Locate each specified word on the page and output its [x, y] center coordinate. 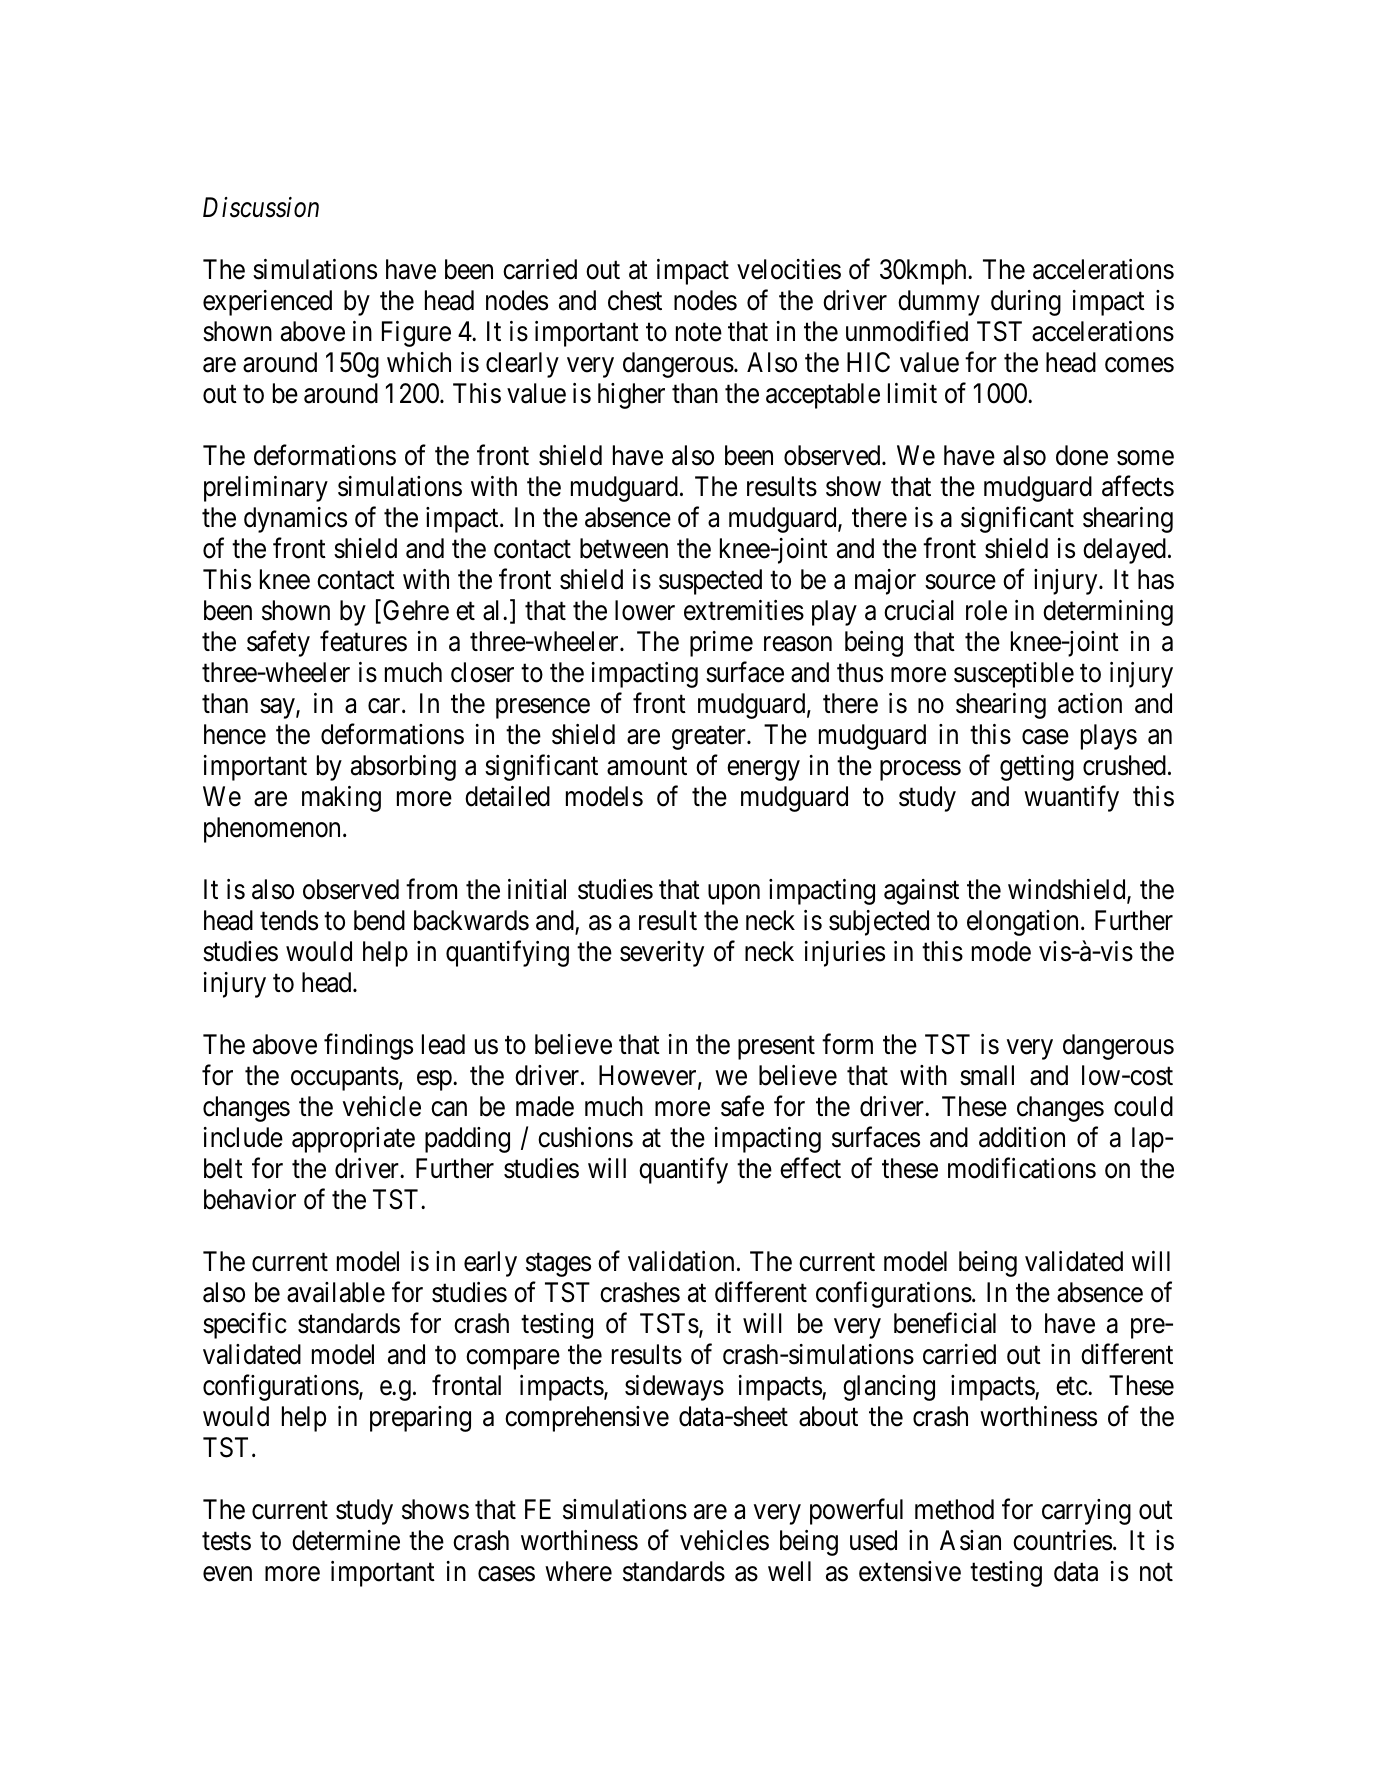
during [1026, 303]
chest [635, 300]
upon [734, 895]
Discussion [261, 207]
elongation [1024, 923]
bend [379, 920]
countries [1062, 1540]
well [789, 1571]
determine [346, 1540]
